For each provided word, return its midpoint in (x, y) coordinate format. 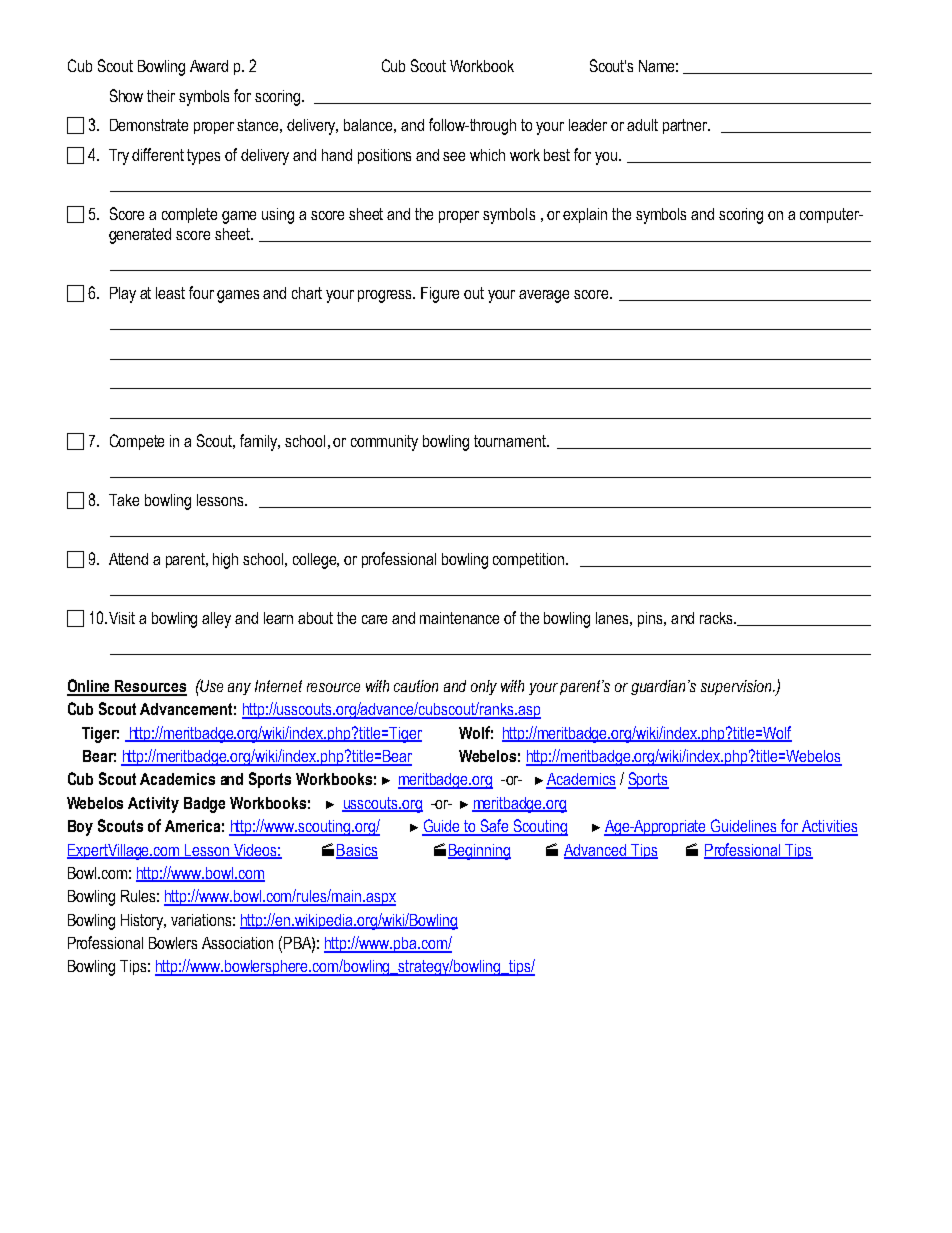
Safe (494, 827)
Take (124, 500)
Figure (440, 295)
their (161, 96)
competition (530, 560)
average (544, 296)
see (454, 156)
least (170, 293)
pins (651, 619)
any (239, 689)
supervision (737, 687)
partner (686, 126)
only (484, 687)
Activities (829, 827)
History (143, 922)
